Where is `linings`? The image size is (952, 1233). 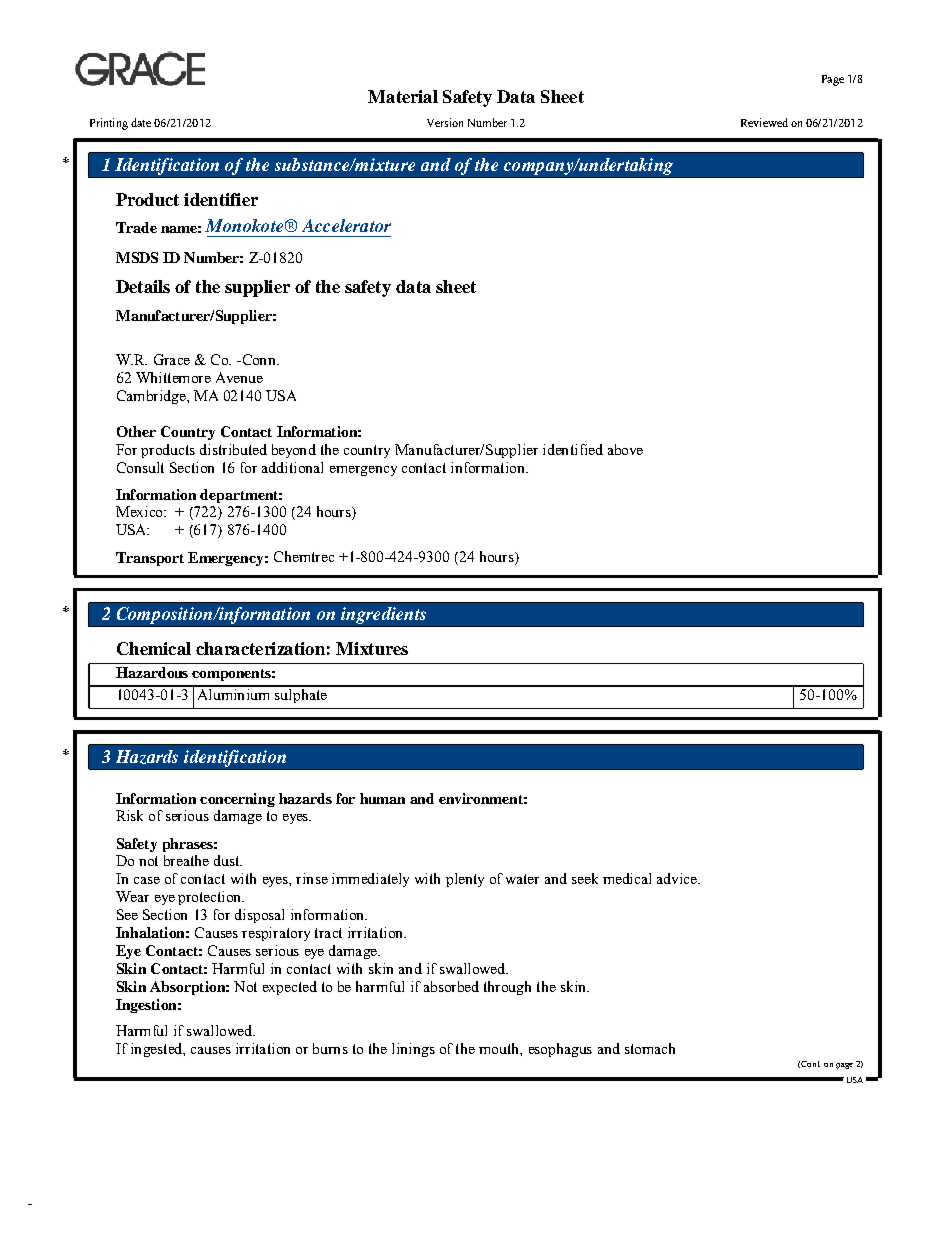 linings is located at coordinates (413, 1050).
